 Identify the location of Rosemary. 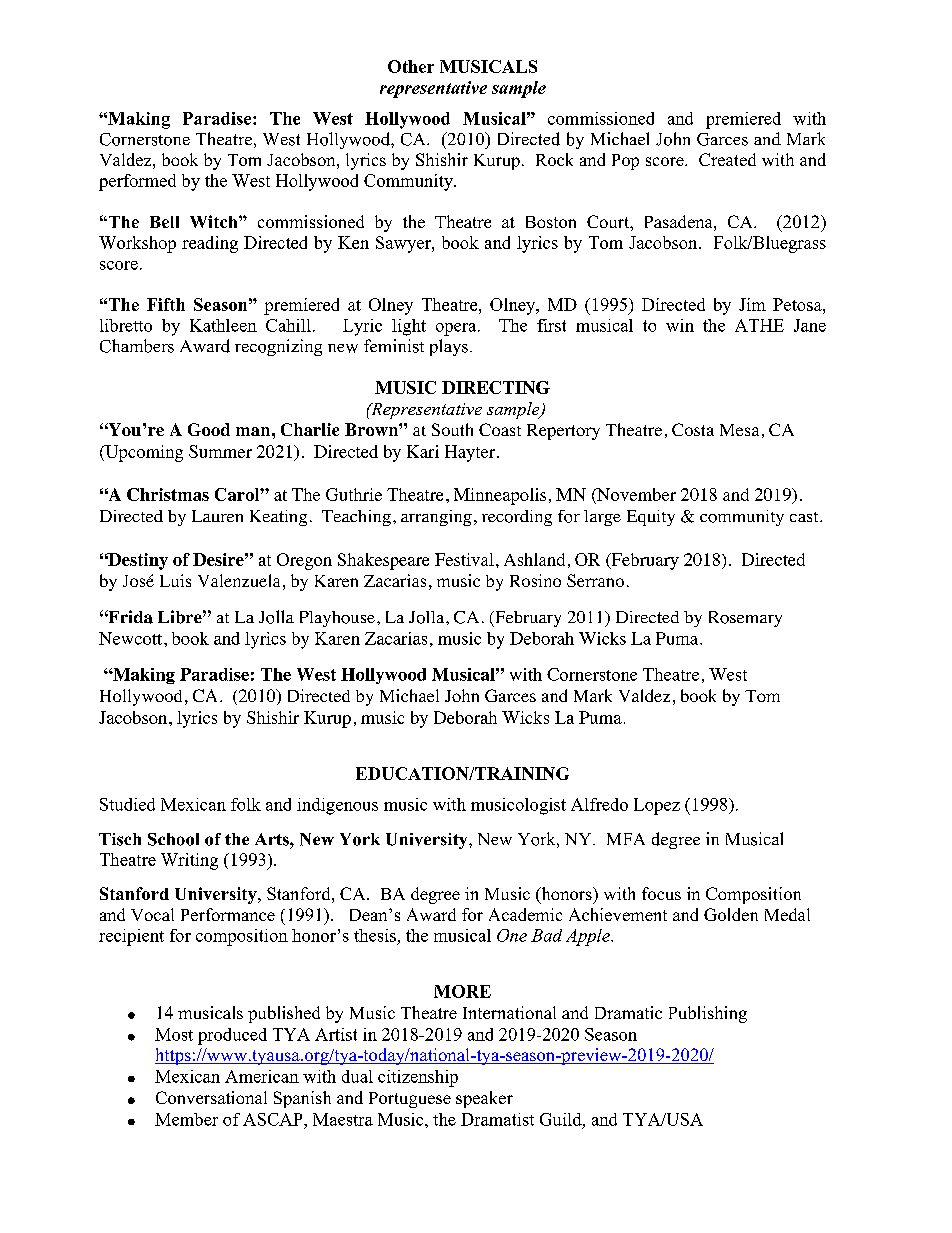
(745, 619).
